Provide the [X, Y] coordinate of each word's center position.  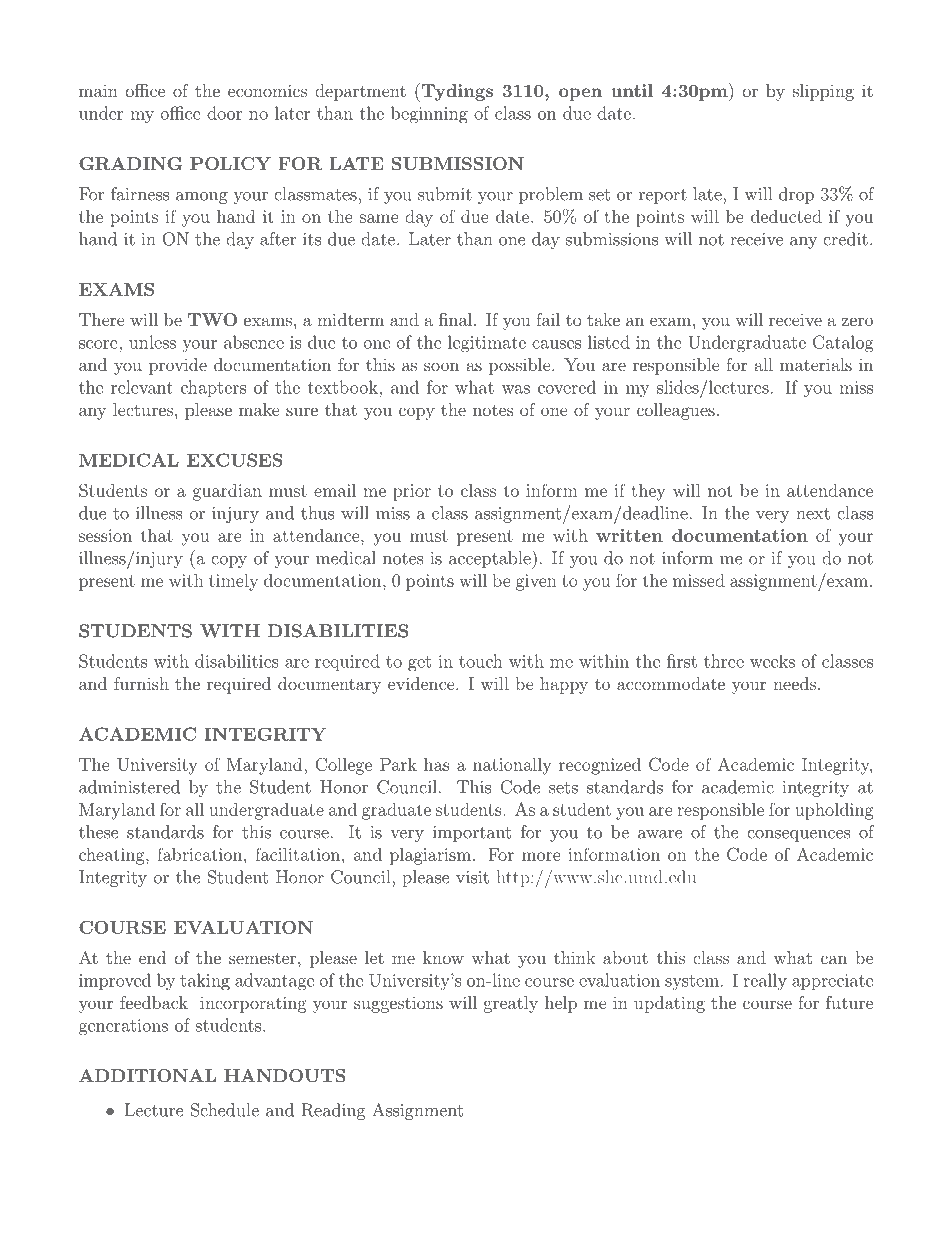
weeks [772, 661]
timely [233, 582]
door [225, 113]
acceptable [491, 559]
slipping [823, 92]
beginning [429, 115]
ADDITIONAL [147, 1075]
